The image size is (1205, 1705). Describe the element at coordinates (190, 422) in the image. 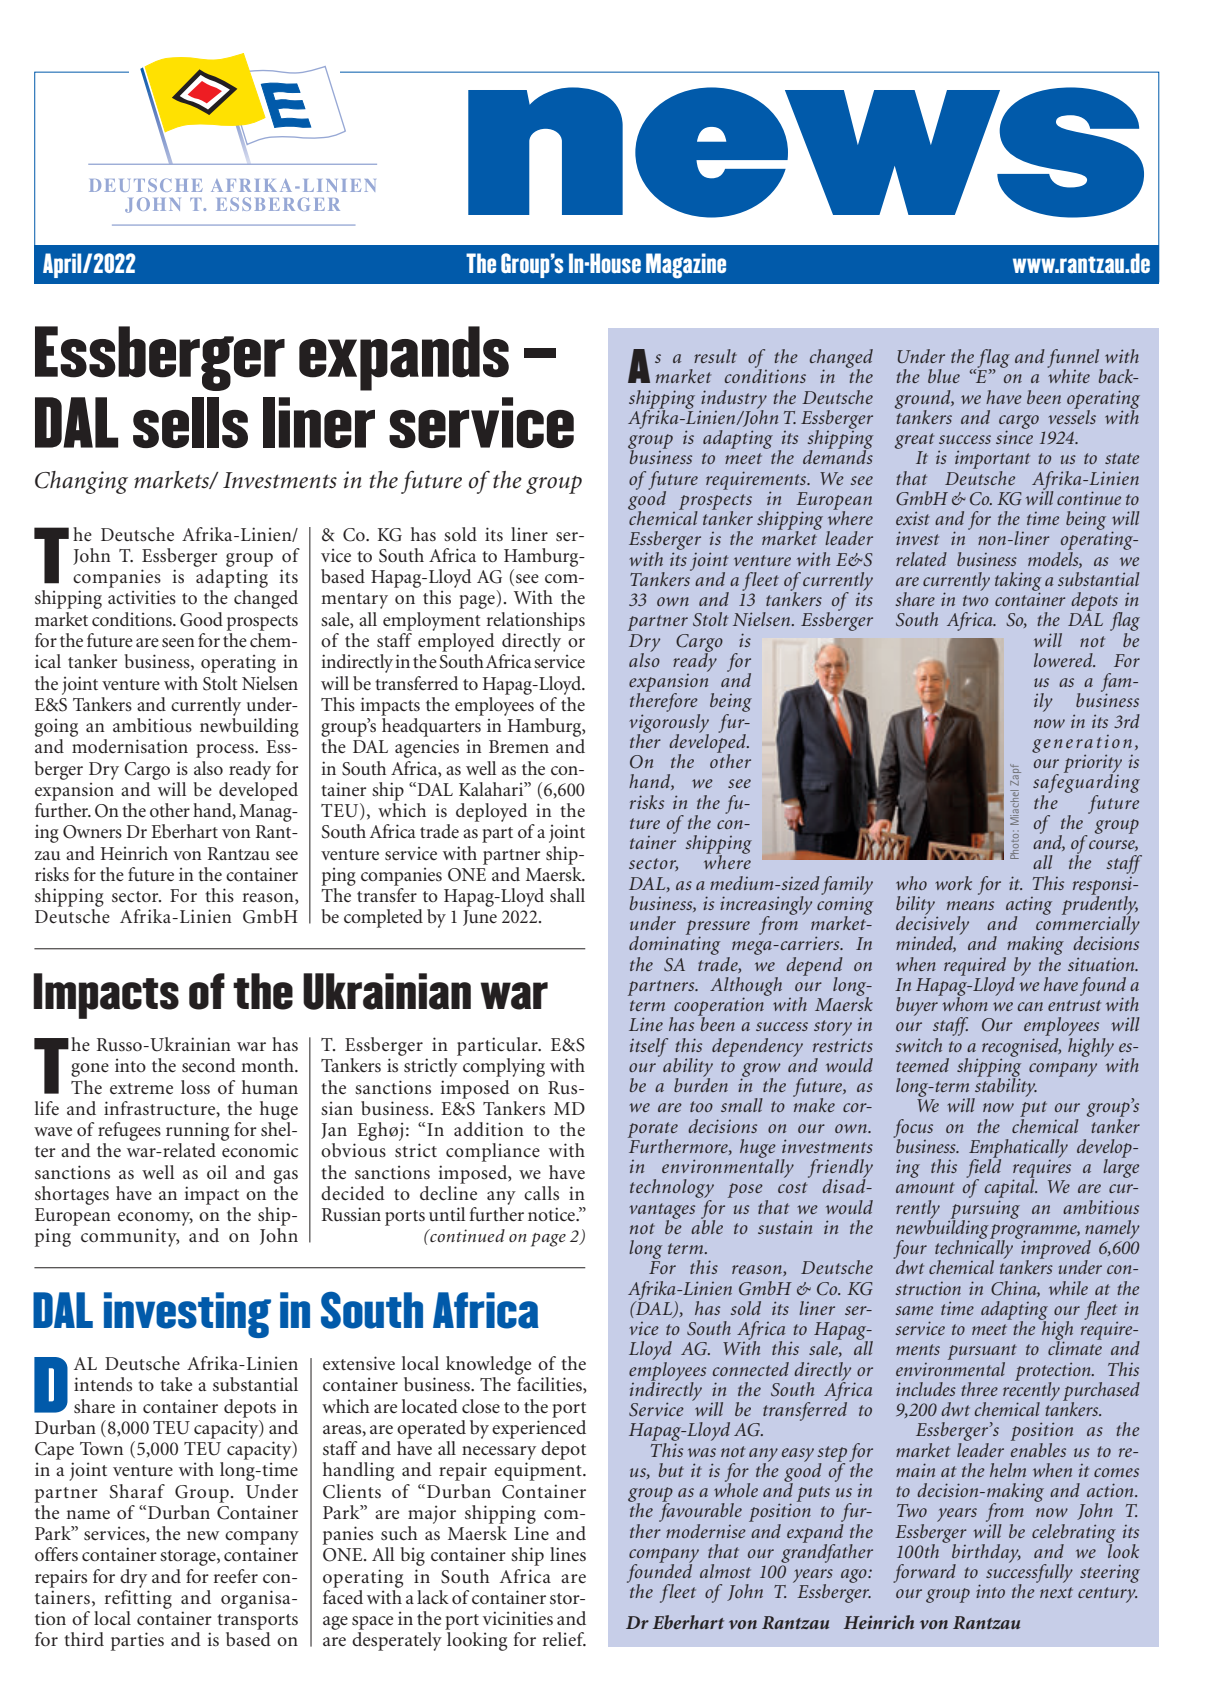

I see `sells` at that location.
